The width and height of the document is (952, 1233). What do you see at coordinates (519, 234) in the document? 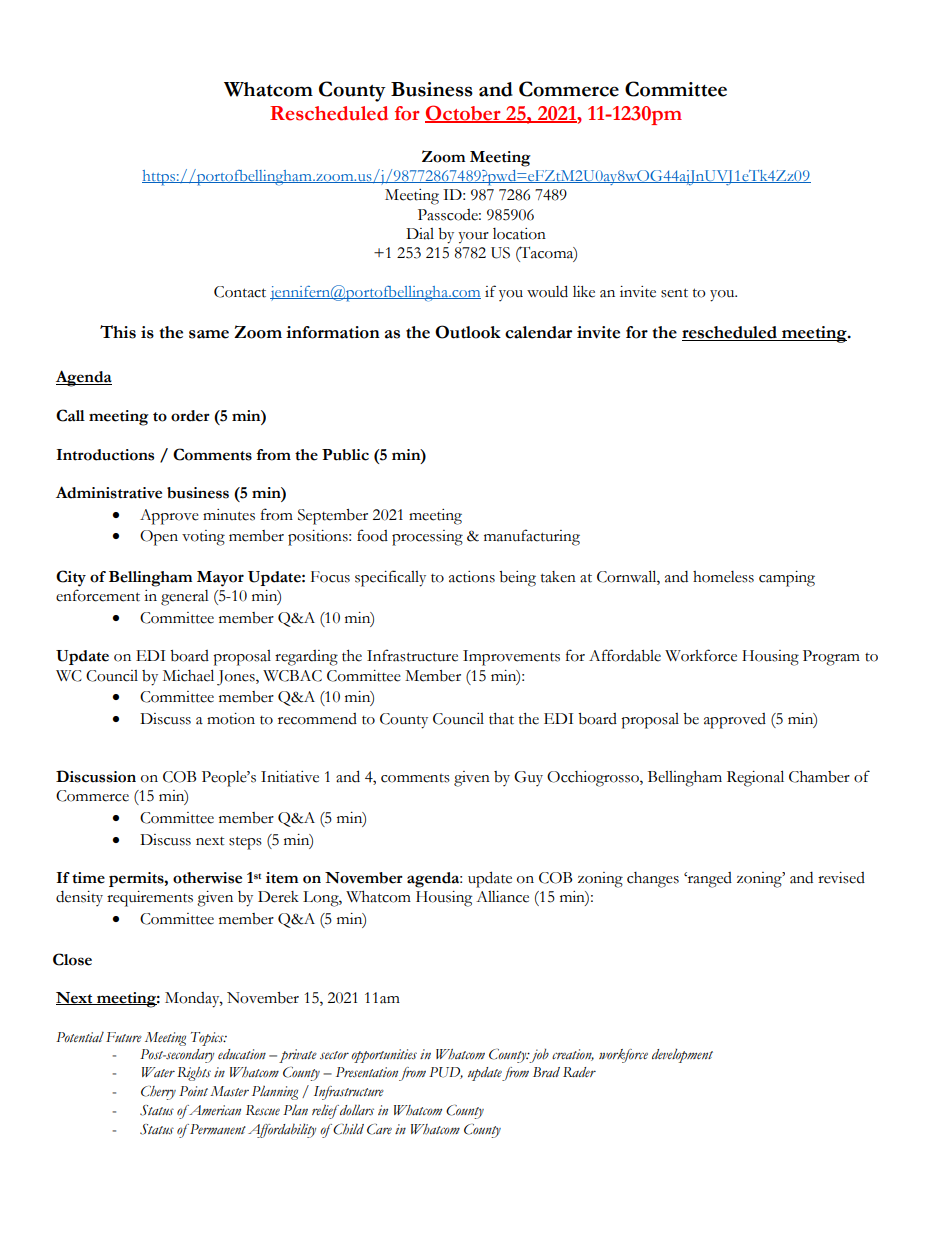
I see `location` at bounding box center [519, 234].
